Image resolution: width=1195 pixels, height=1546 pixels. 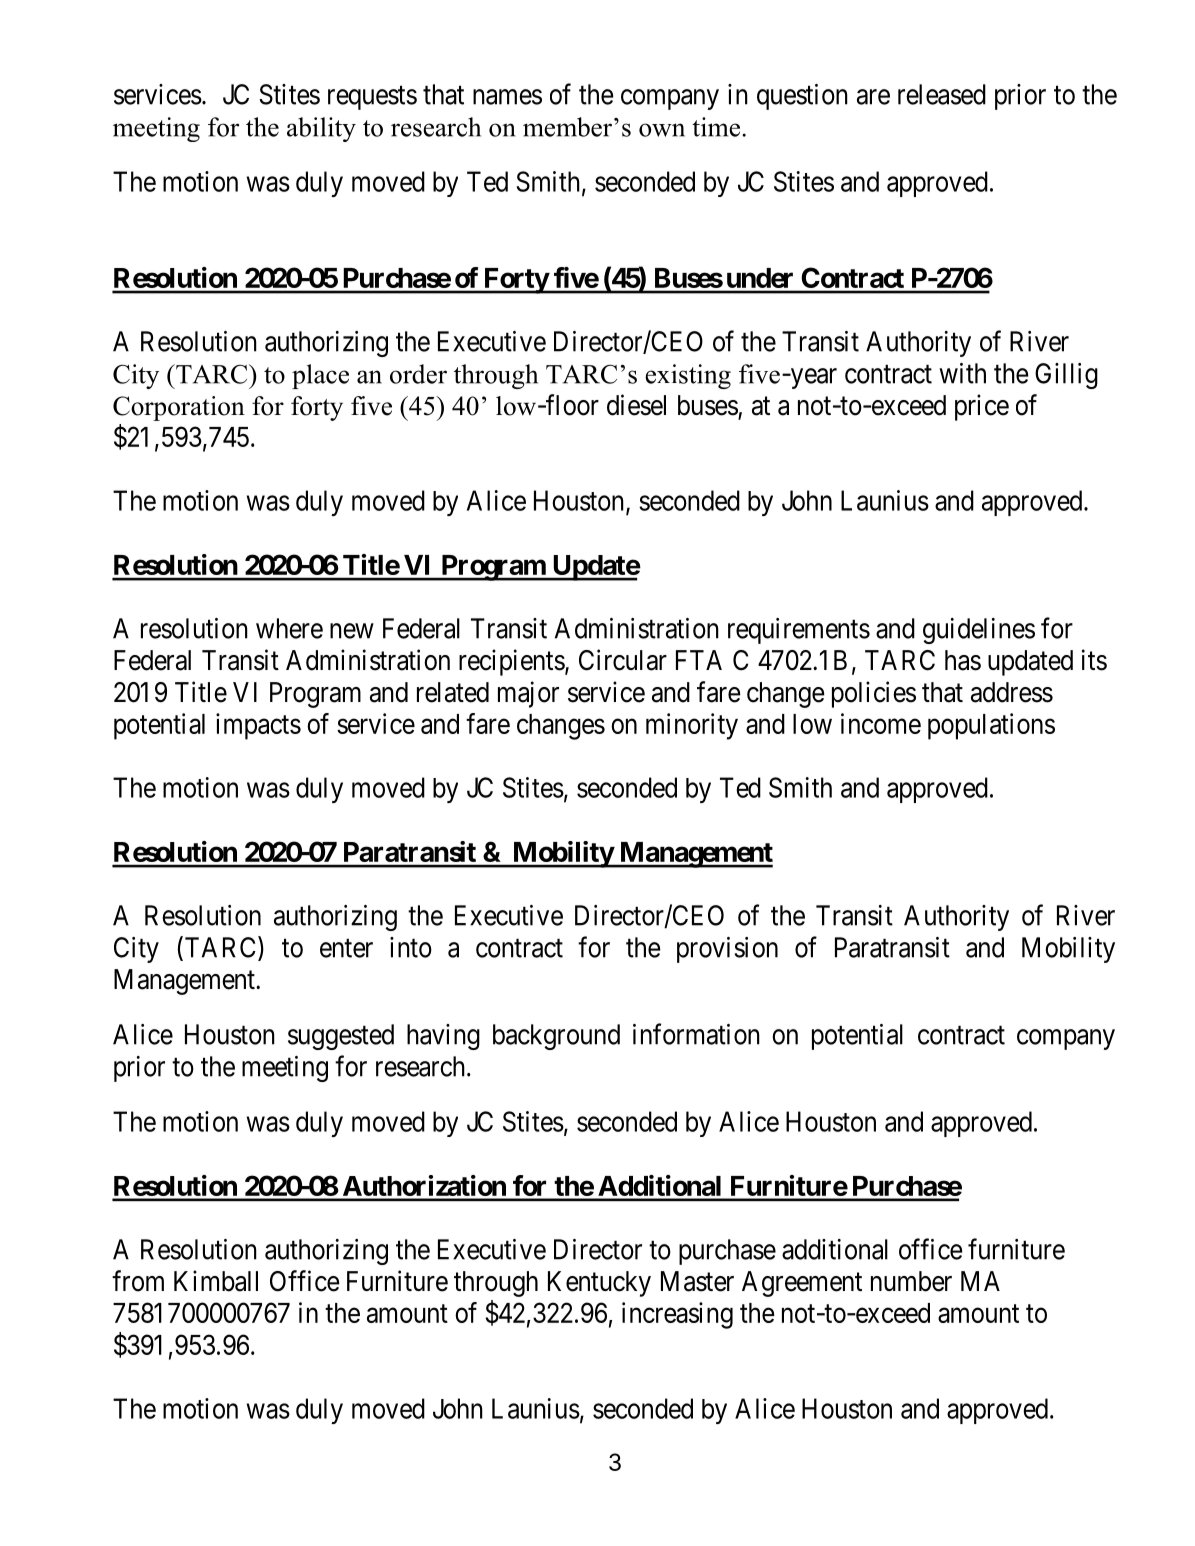 What do you see at coordinates (599, 1284) in the screenshot?
I see `Kentucky` at bounding box center [599, 1284].
